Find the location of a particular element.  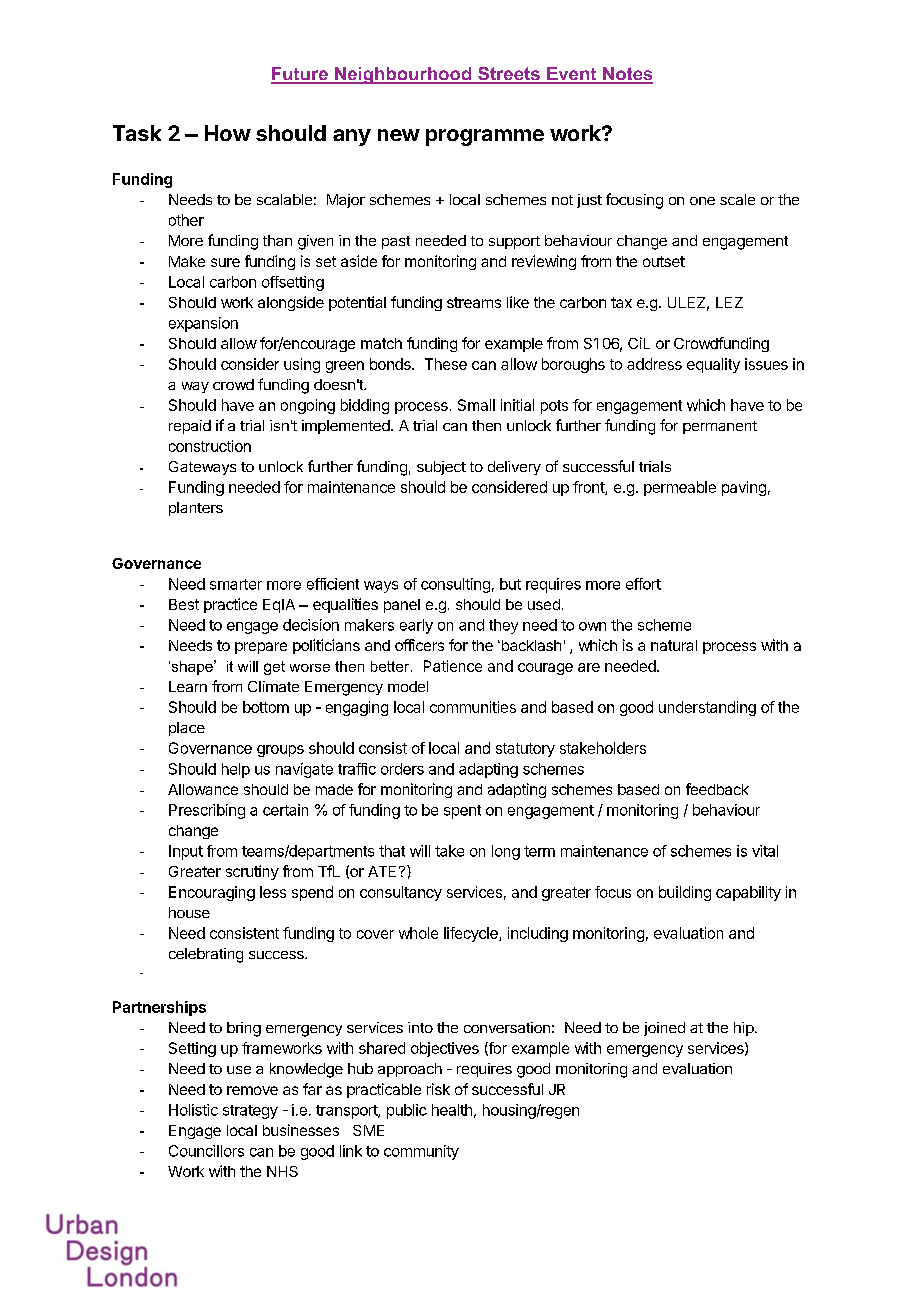

Notes is located at coordinates (627, 75).
